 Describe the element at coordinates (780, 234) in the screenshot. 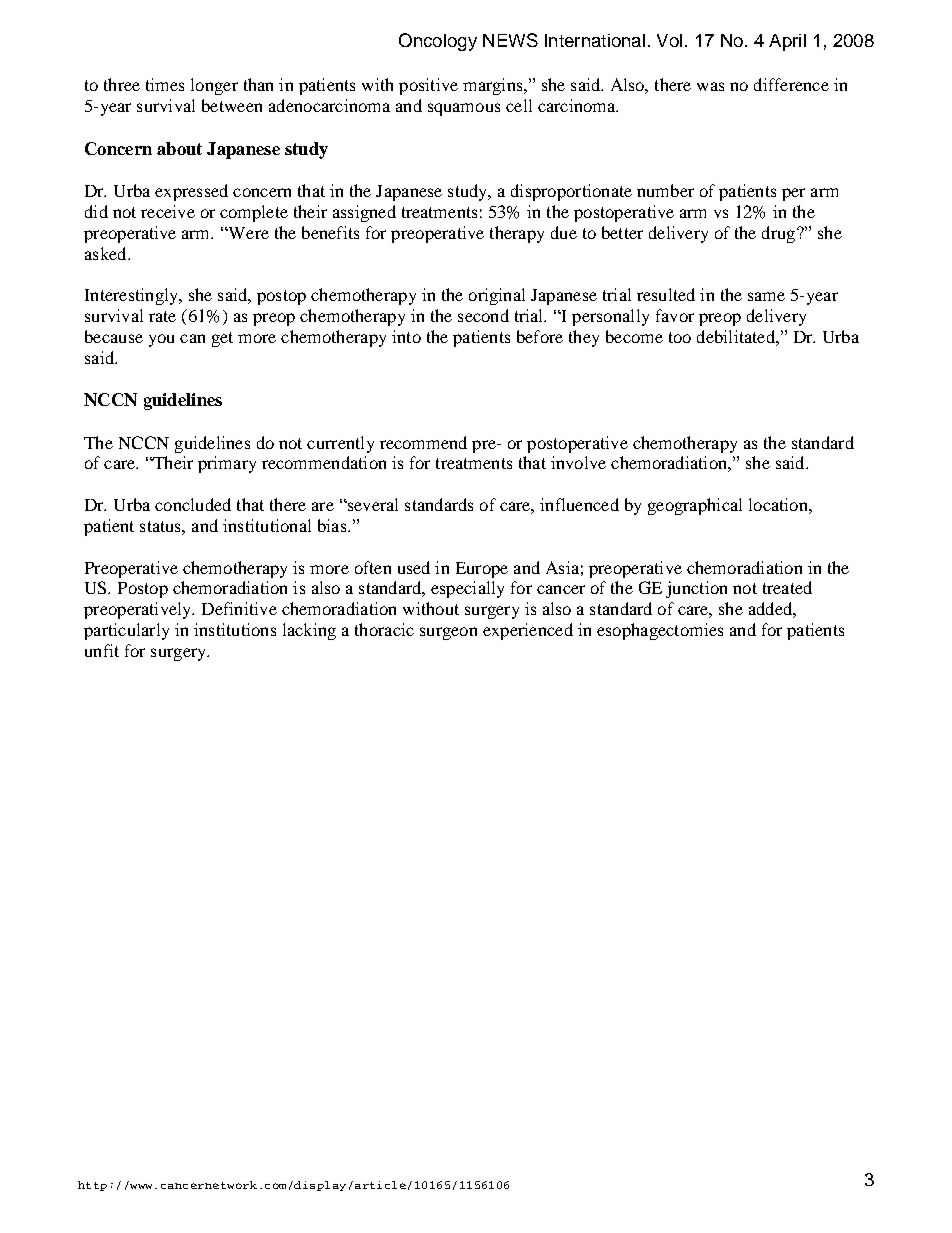

I see `drug` at that location.
